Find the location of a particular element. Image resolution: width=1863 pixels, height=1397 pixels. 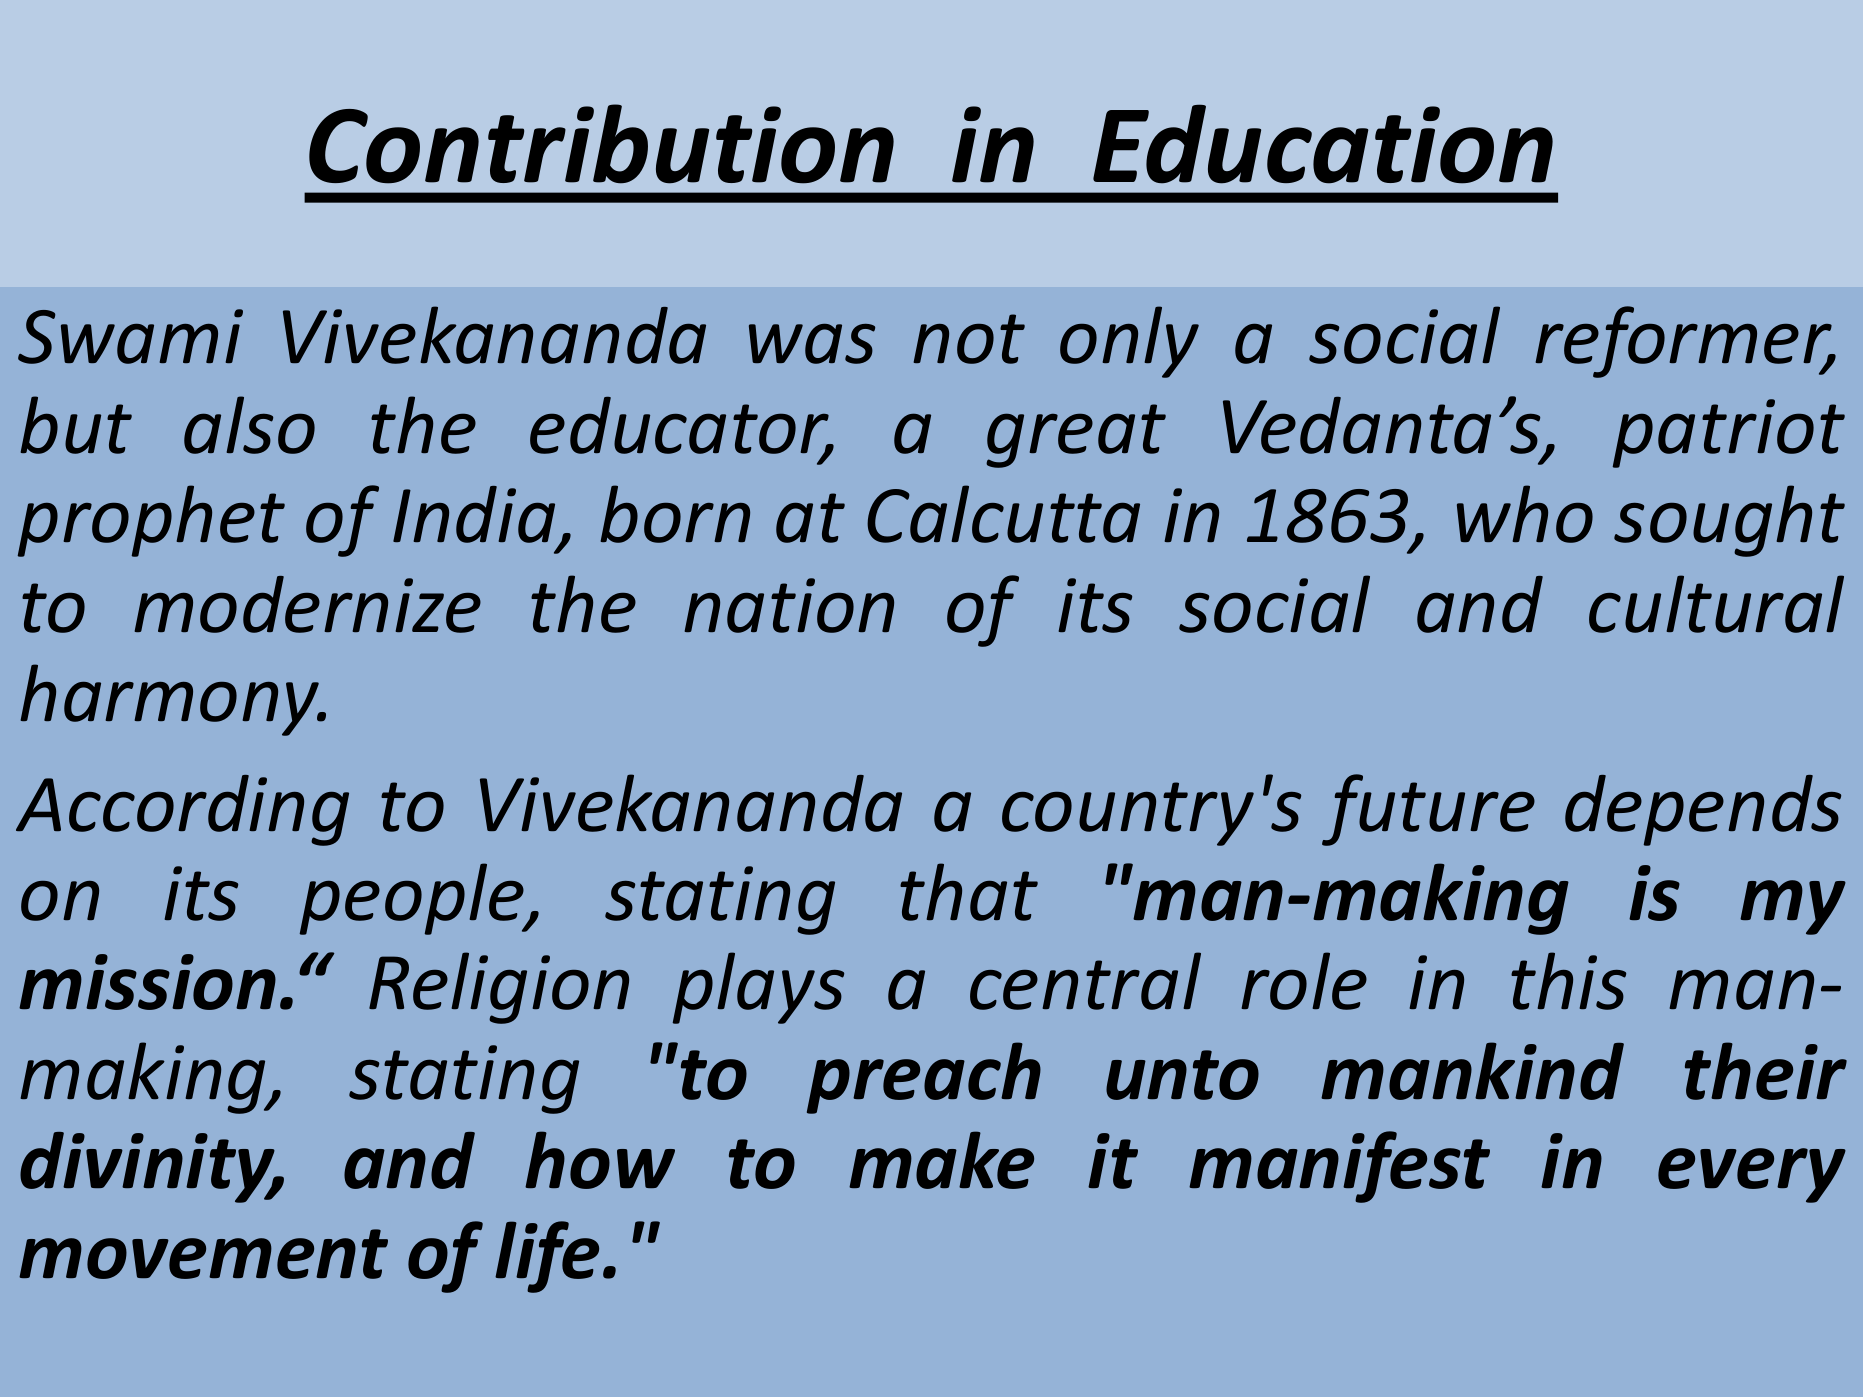

movement is located at coordinates (203, 1254).
